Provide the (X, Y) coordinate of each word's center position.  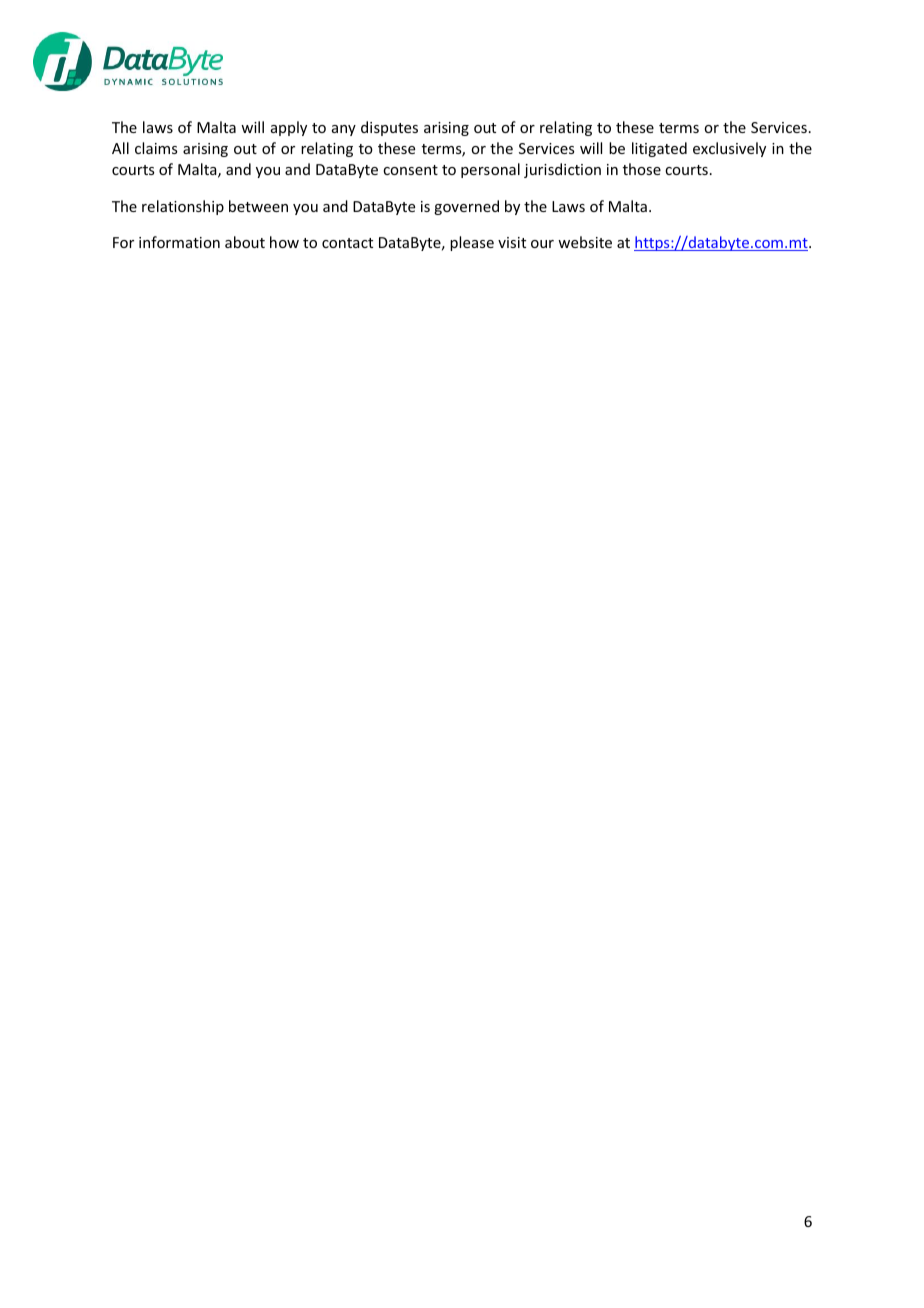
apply (289, 128)
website (585, 242)
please (472, 243)
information (179, 242)
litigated (659, 149)
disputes (389, 128)
